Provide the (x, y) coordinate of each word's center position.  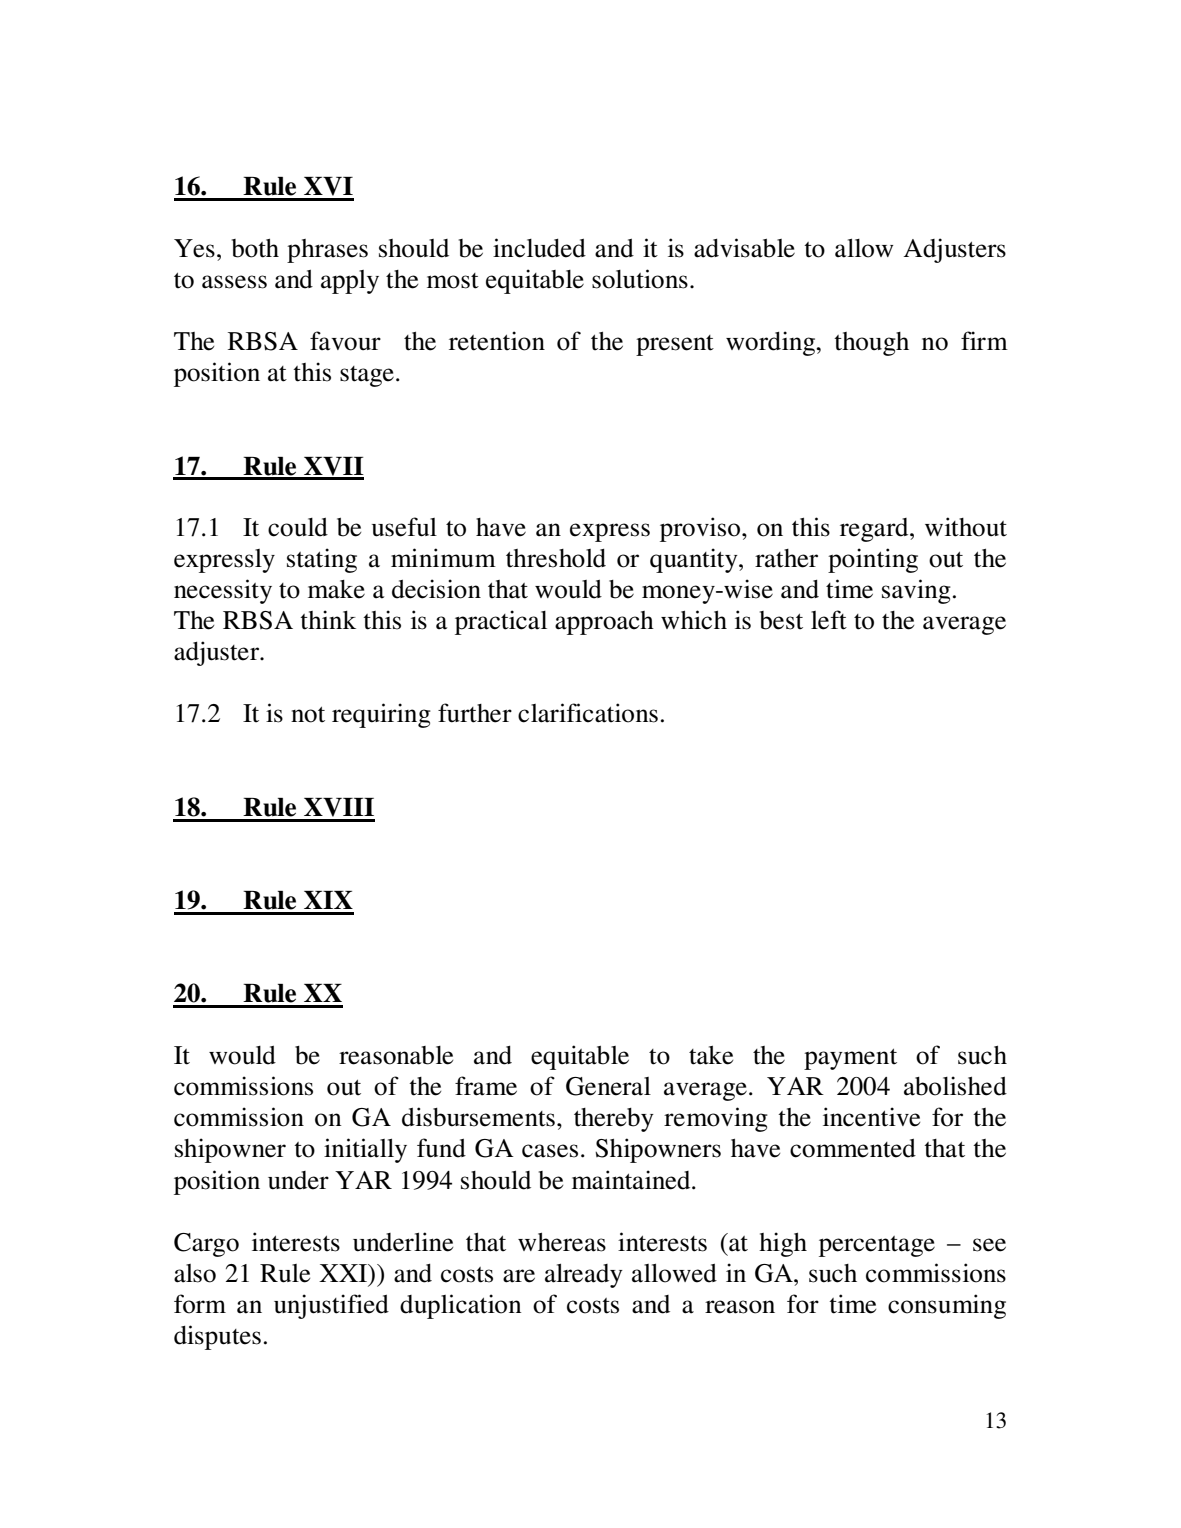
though (871, 344)
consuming (947, 1306)
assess (234, 282)
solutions (640, 279)
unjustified (331, 1306)
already (584, 1275)
